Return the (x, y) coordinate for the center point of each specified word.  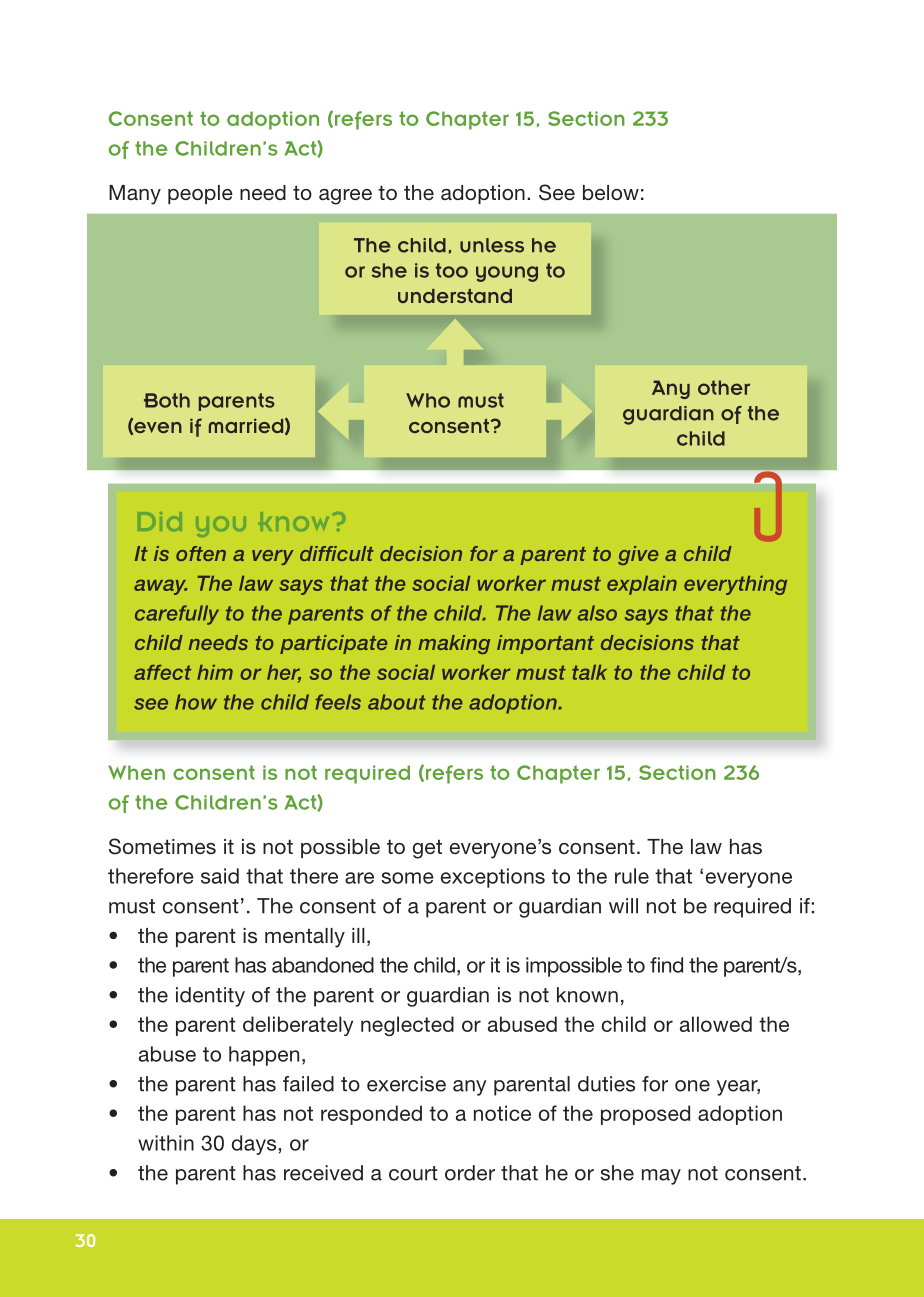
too (452, 270)
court (413, 1173)
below (611, 192)
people (200, 194)
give (638, 555)
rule (632, 876)
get (427, 849)
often (201, 553)
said (220, 876)
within (166, 1143)
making (454, 644)
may (661, 1177)
